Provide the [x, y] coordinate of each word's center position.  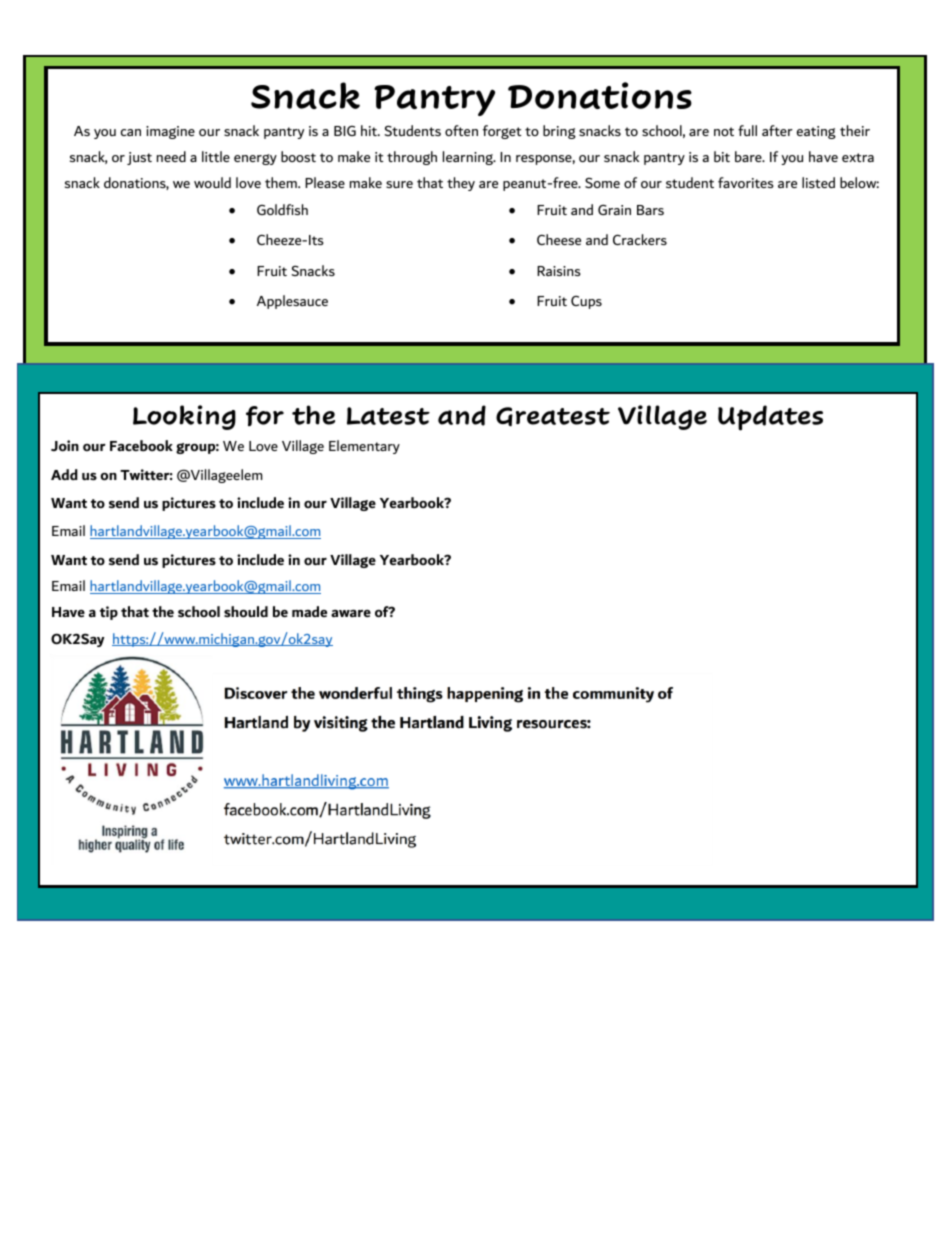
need [171, 156]
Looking [184, 417]
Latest [388, 416]
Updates [770, 418]
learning [469, 158]
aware [351, 613]
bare [749, 156]
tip [109, 613]
